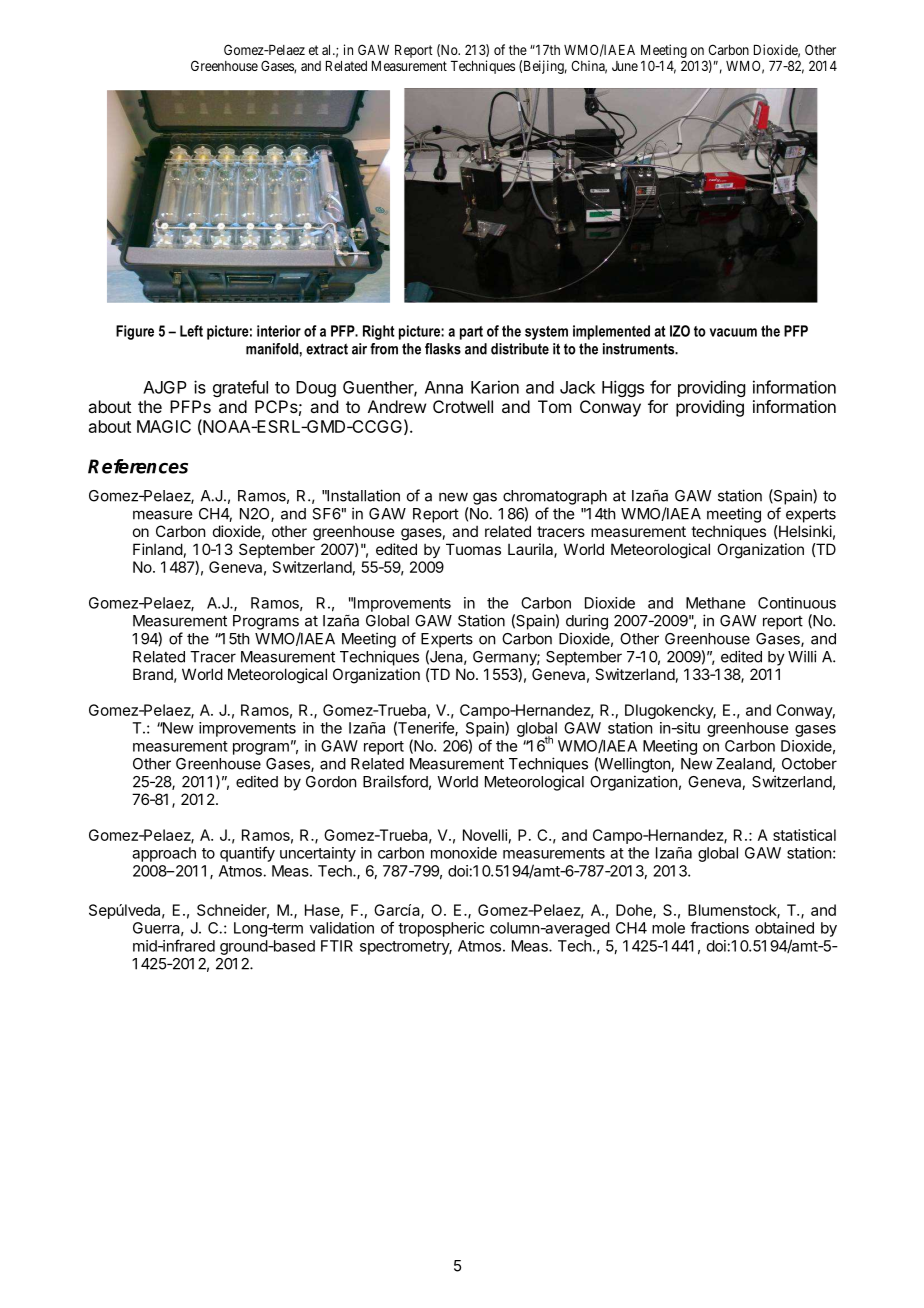  What do you see at coordinates (611, 332) in the screenshot?
I see `implemented` at bounding box center [611, 332].
